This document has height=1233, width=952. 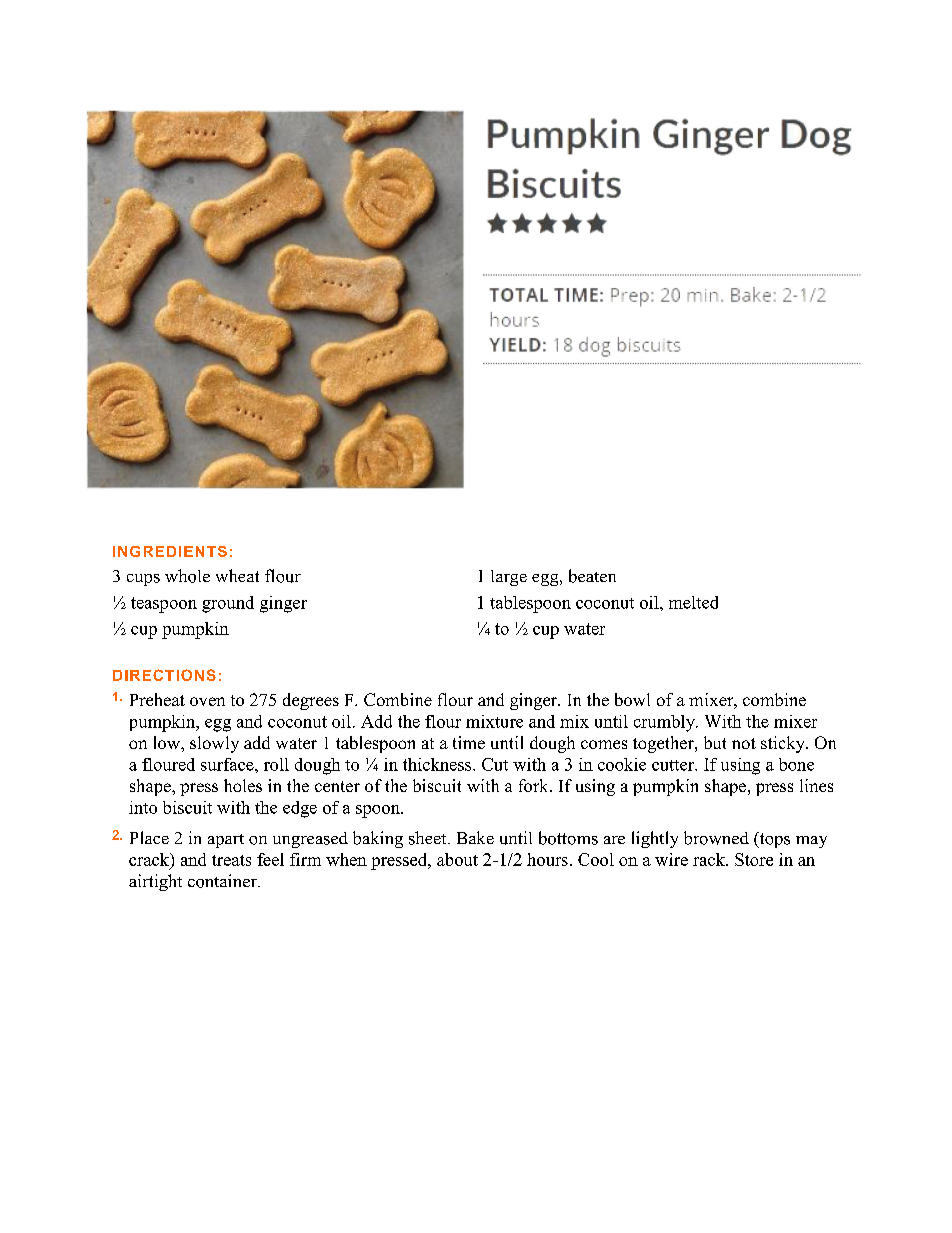 I want to click on crumbly, so click(x=665, y=723).
